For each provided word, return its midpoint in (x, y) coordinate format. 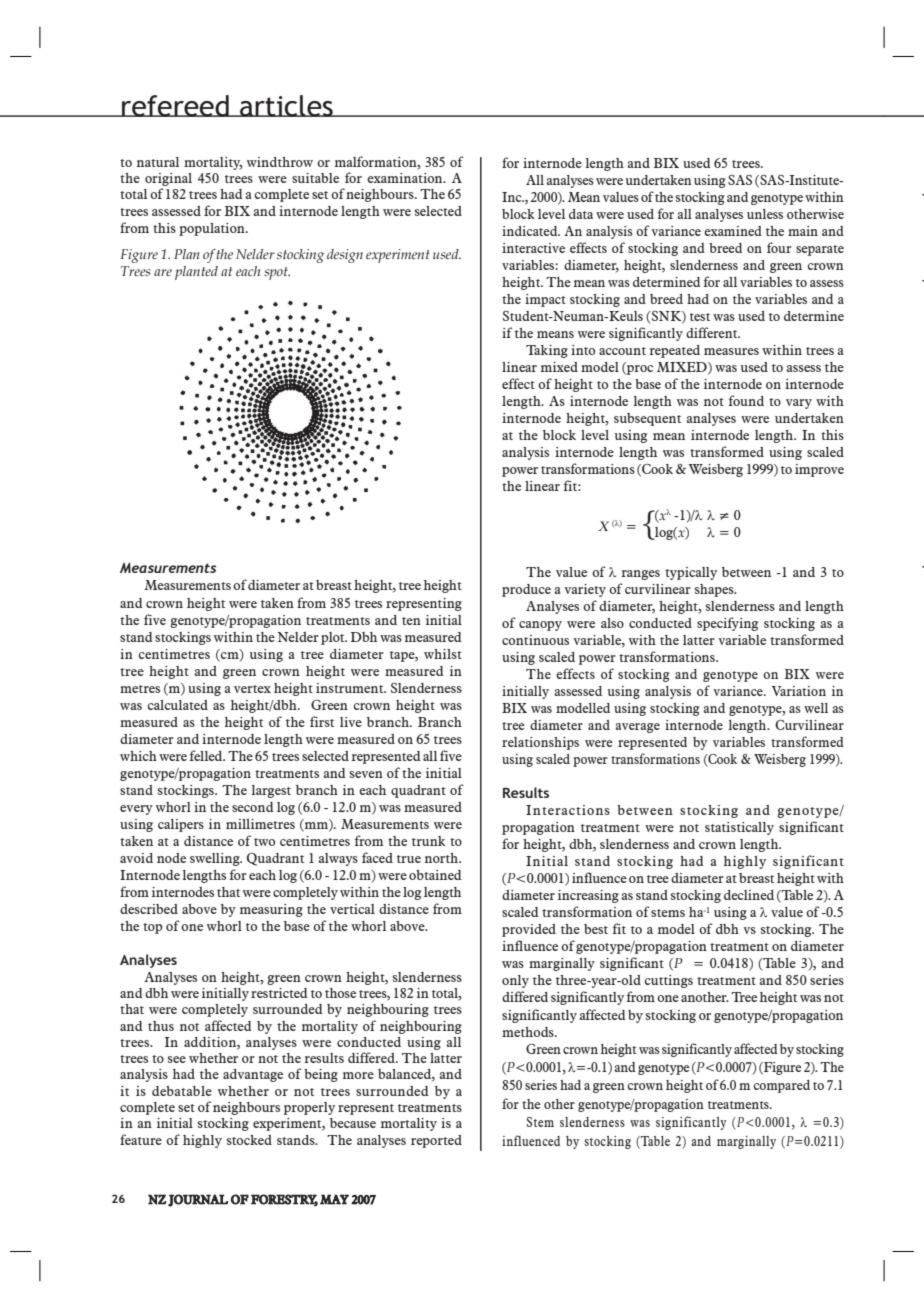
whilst (443, 654)
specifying (727, 624)
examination (406, 178)
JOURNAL (198, 1200)
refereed (175, 106)
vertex (252, 689)
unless (765, 214)
